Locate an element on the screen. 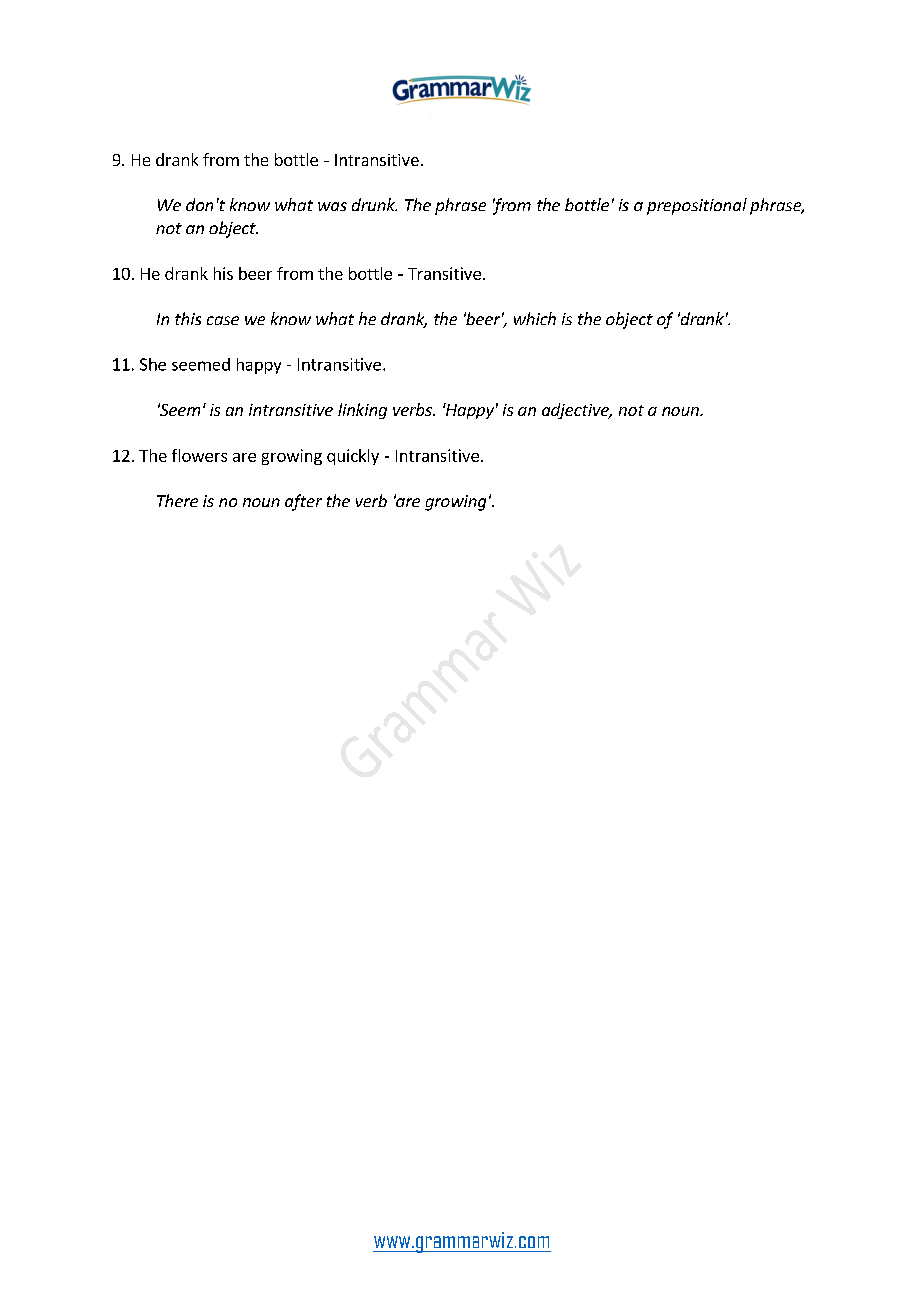 The image size is (924, 1308). adjective is located at coordinates (576, 411).
